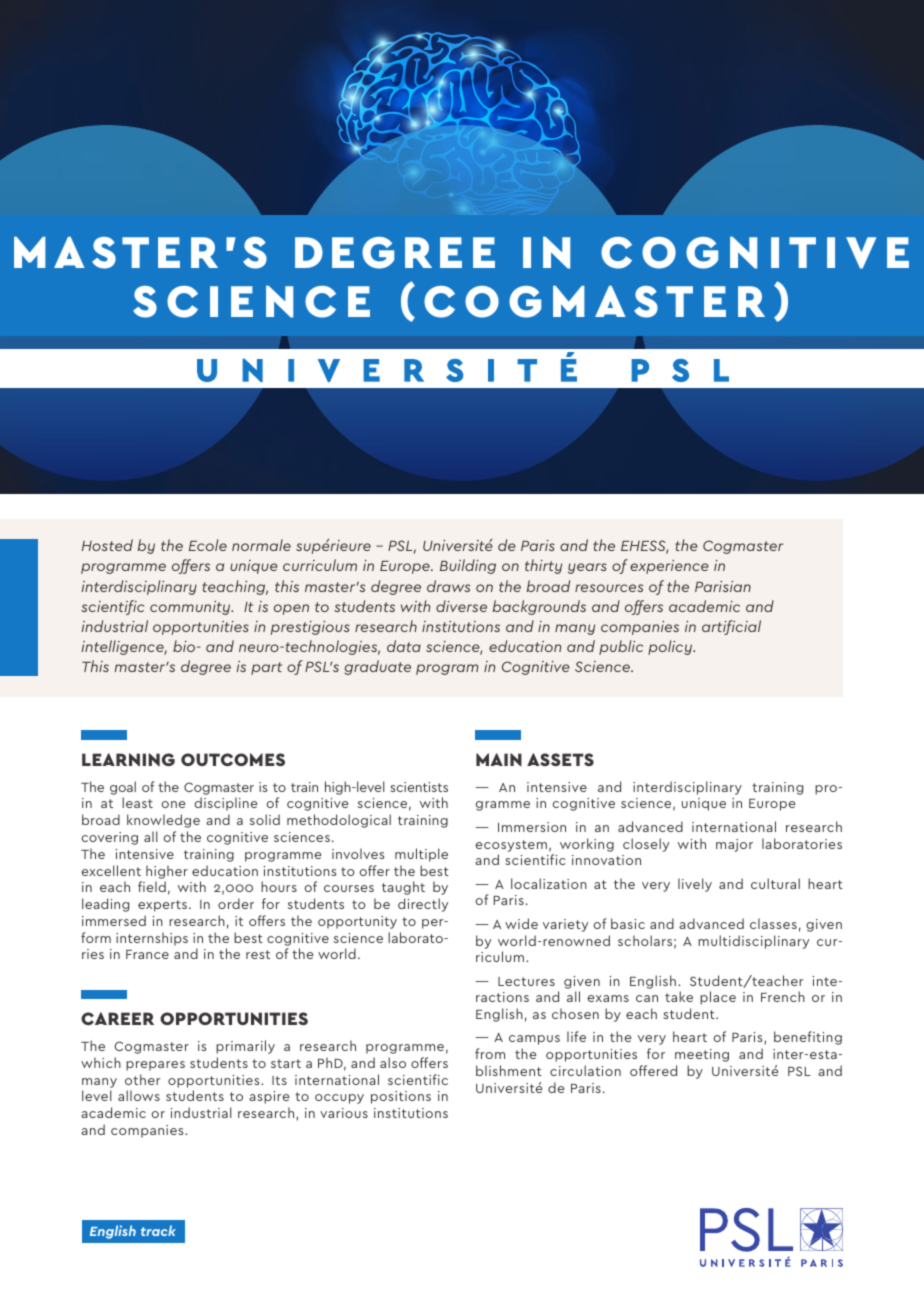 Image resolution: width=924 pixels, height=1308 pixels. I want to click on Ecole, so click(208, 545).
